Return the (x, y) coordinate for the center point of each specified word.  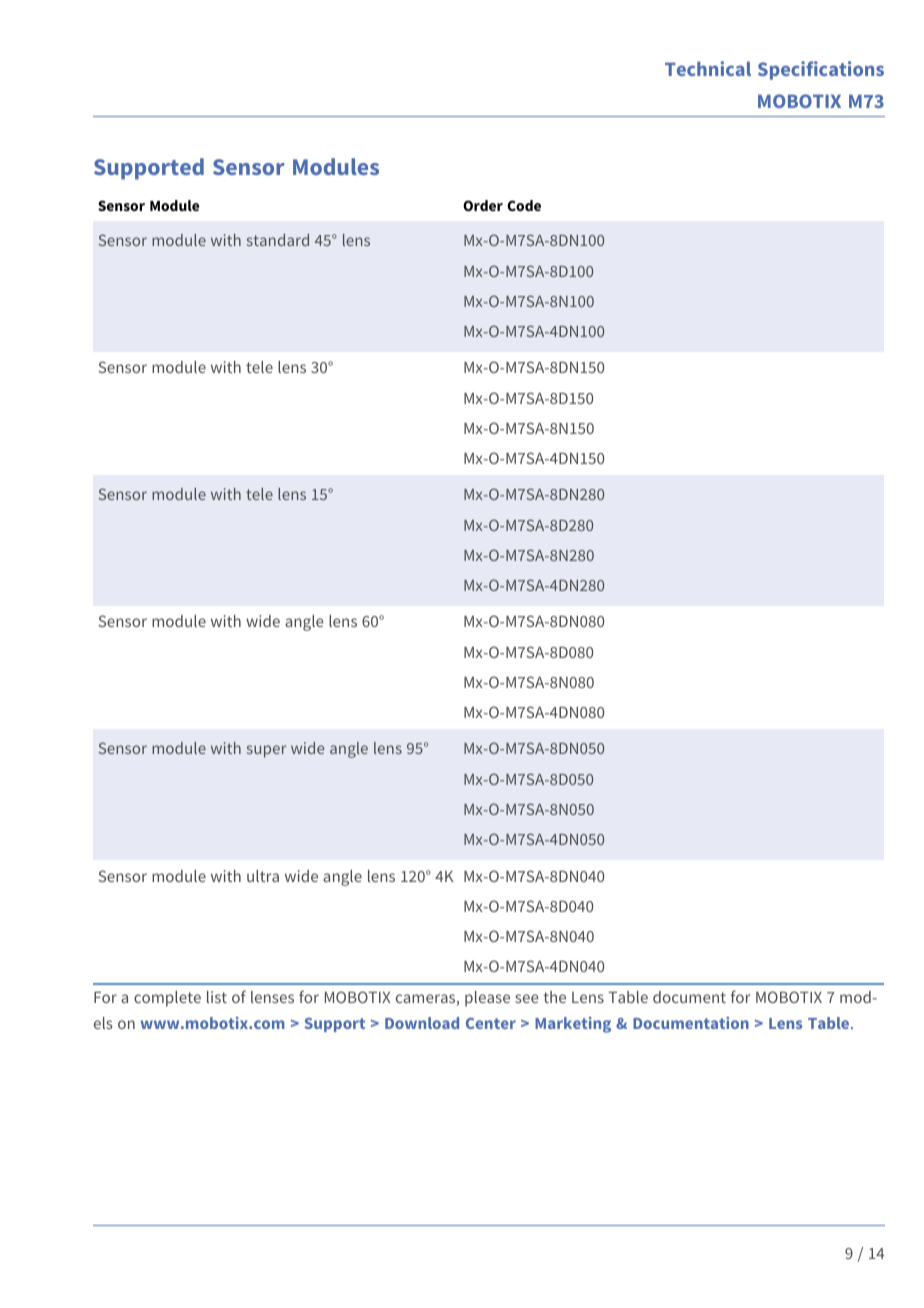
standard (278, 240)
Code (524, 205)
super (266, 751)
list (217, 997)
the (554, 997)
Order (483, 205)
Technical (708, 68)
